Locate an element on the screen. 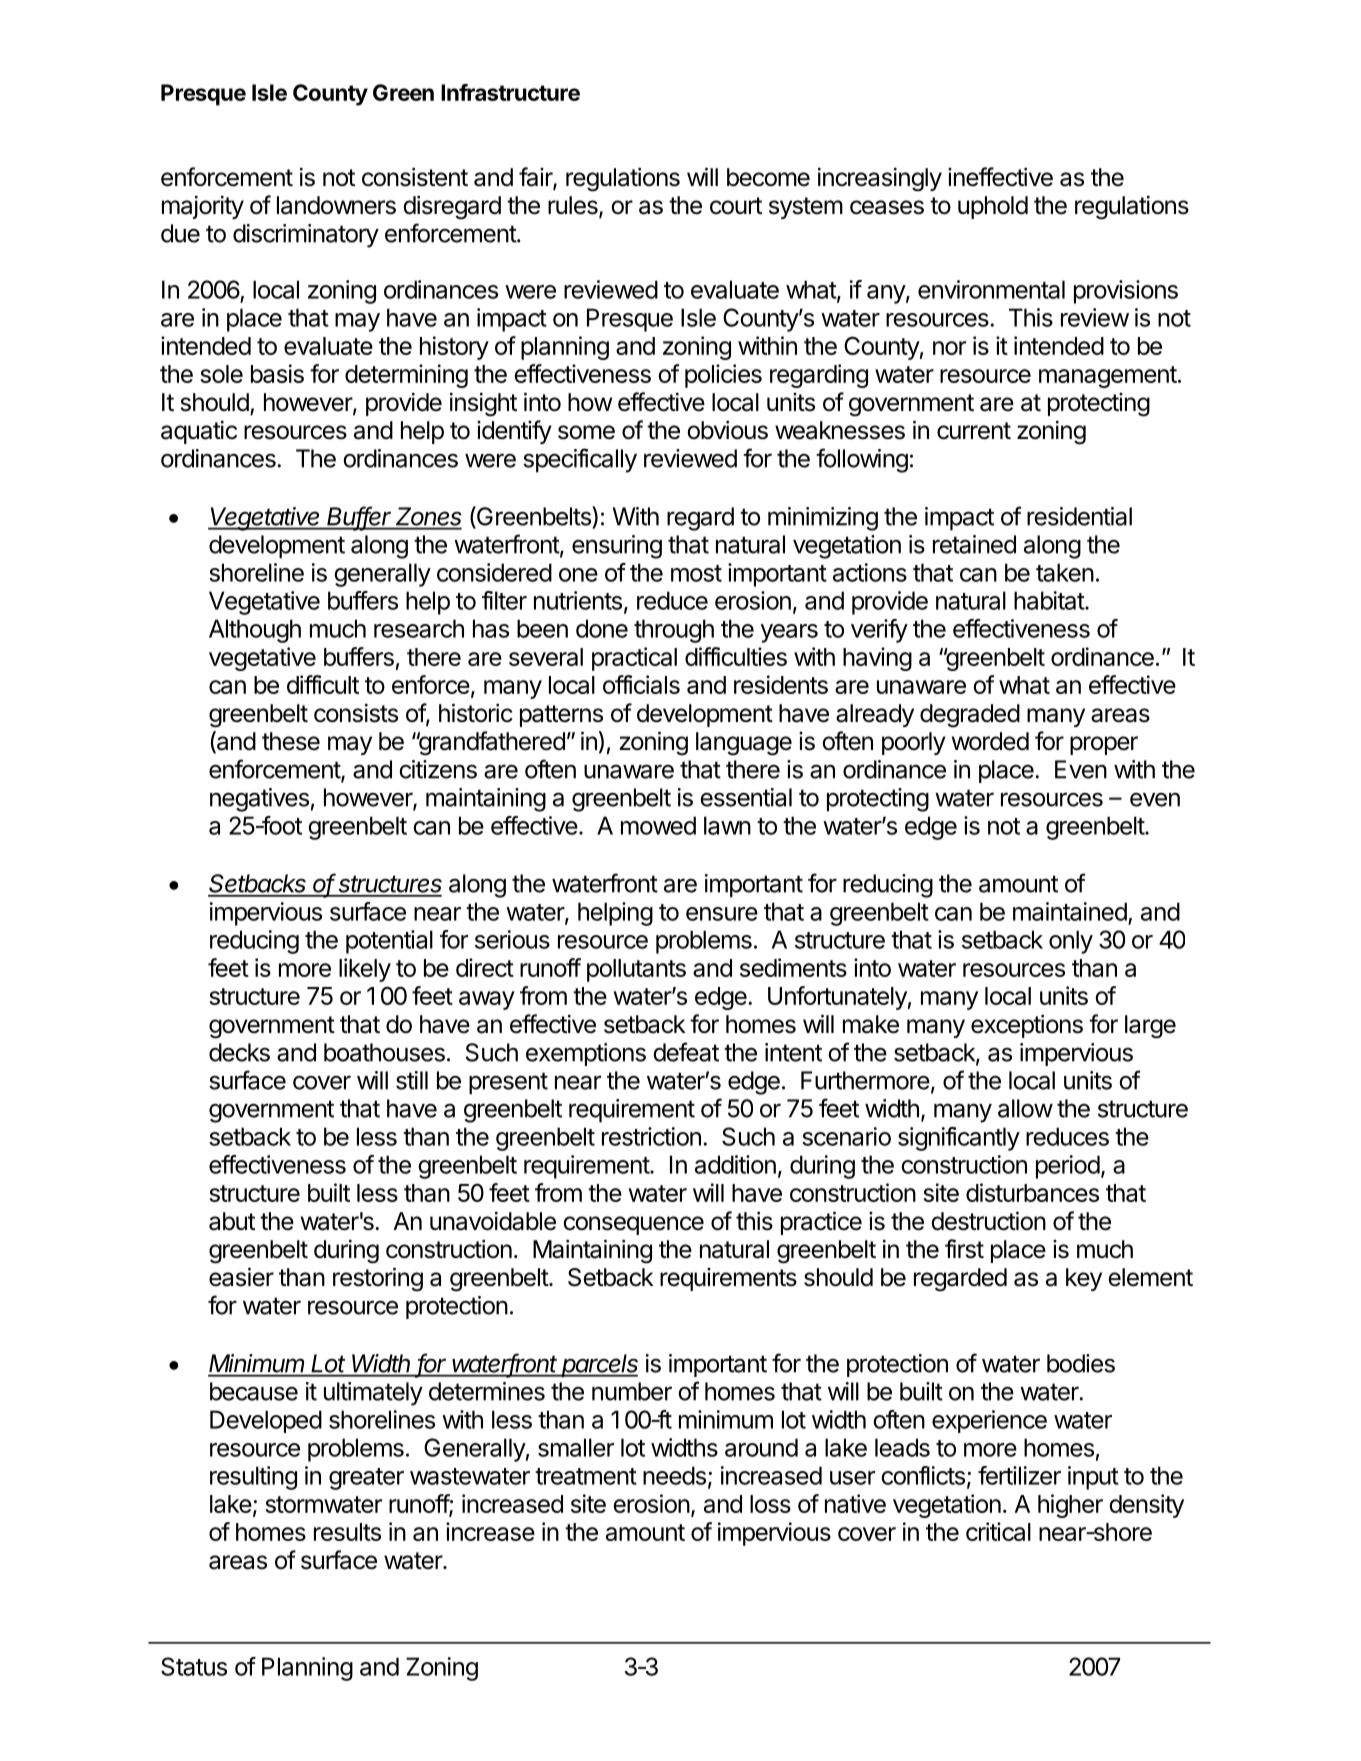 The width and height of the screenshot is (1361, 1761). likely is located at coordinates (365, 970).
